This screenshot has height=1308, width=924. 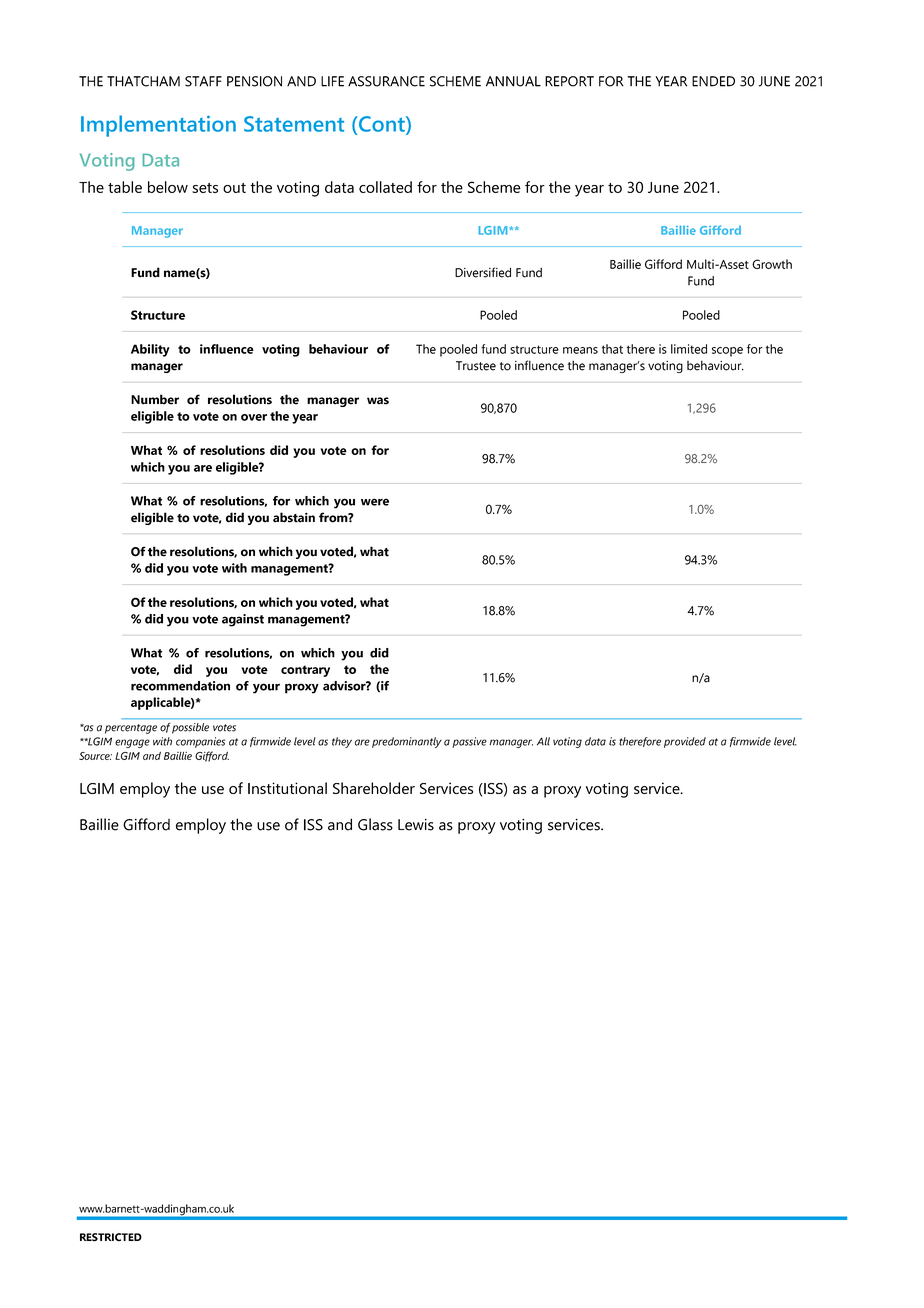 I want to click on ENDED, so click(x=713, y=81).
